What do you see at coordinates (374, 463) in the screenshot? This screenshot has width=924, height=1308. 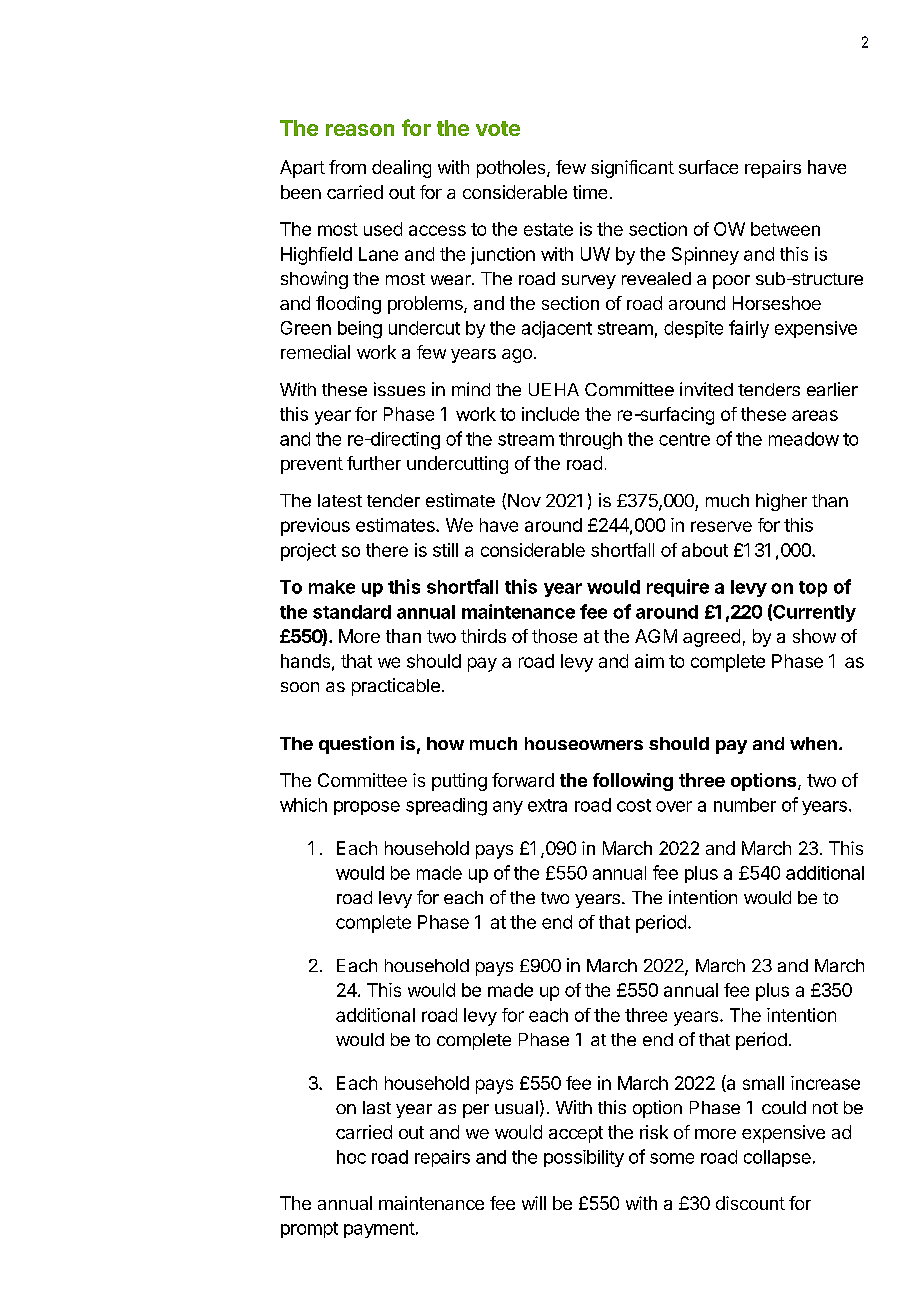 I see `further` at bounding box center [374, 463].
